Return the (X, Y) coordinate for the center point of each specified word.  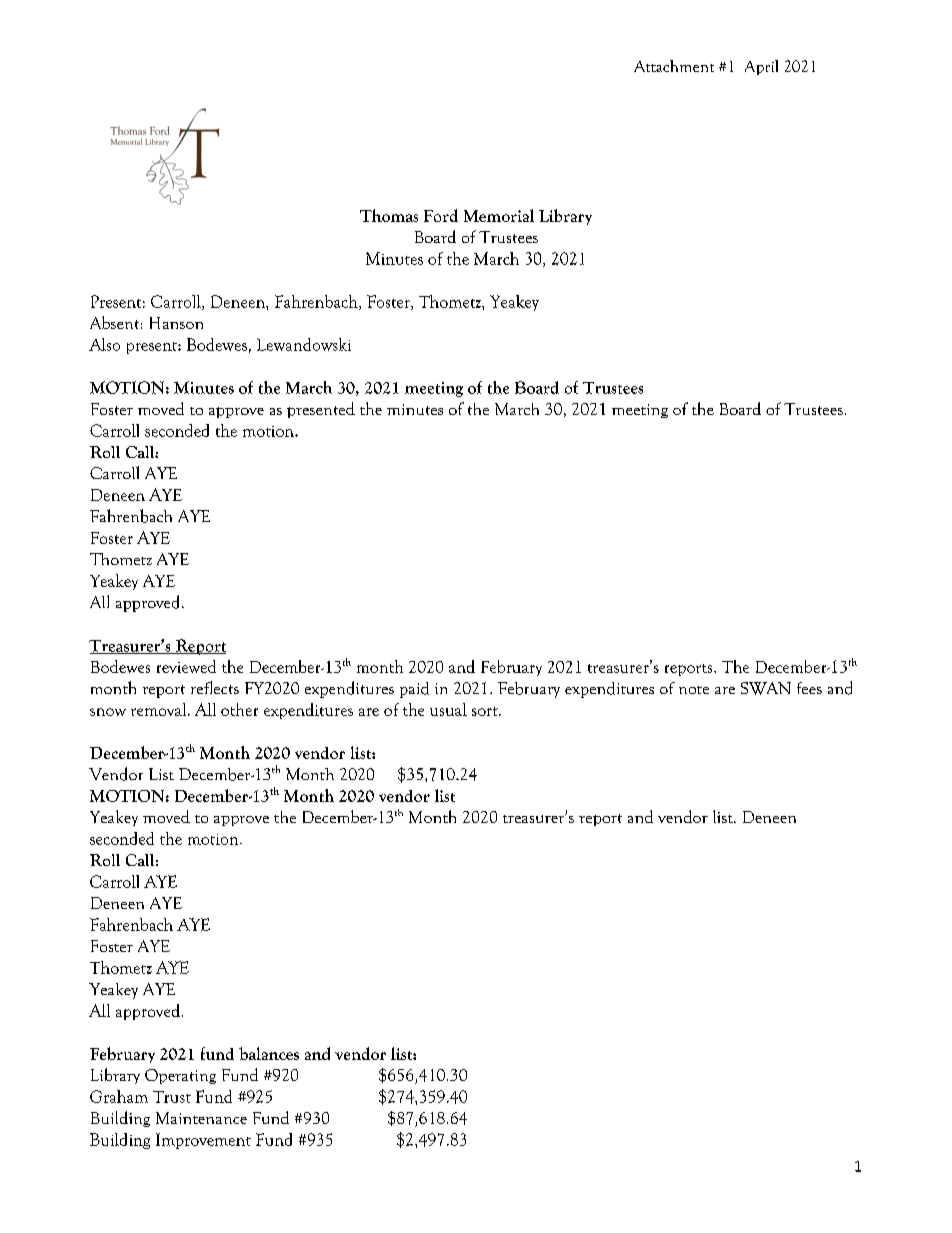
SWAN (766, 688)
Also (104, 344)
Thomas (389, 215)
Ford (441, 215)
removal (160, 709)
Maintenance (201, 1118)
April (761, 67)
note (694, 690)
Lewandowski (304, 344)
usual (448, 709)
